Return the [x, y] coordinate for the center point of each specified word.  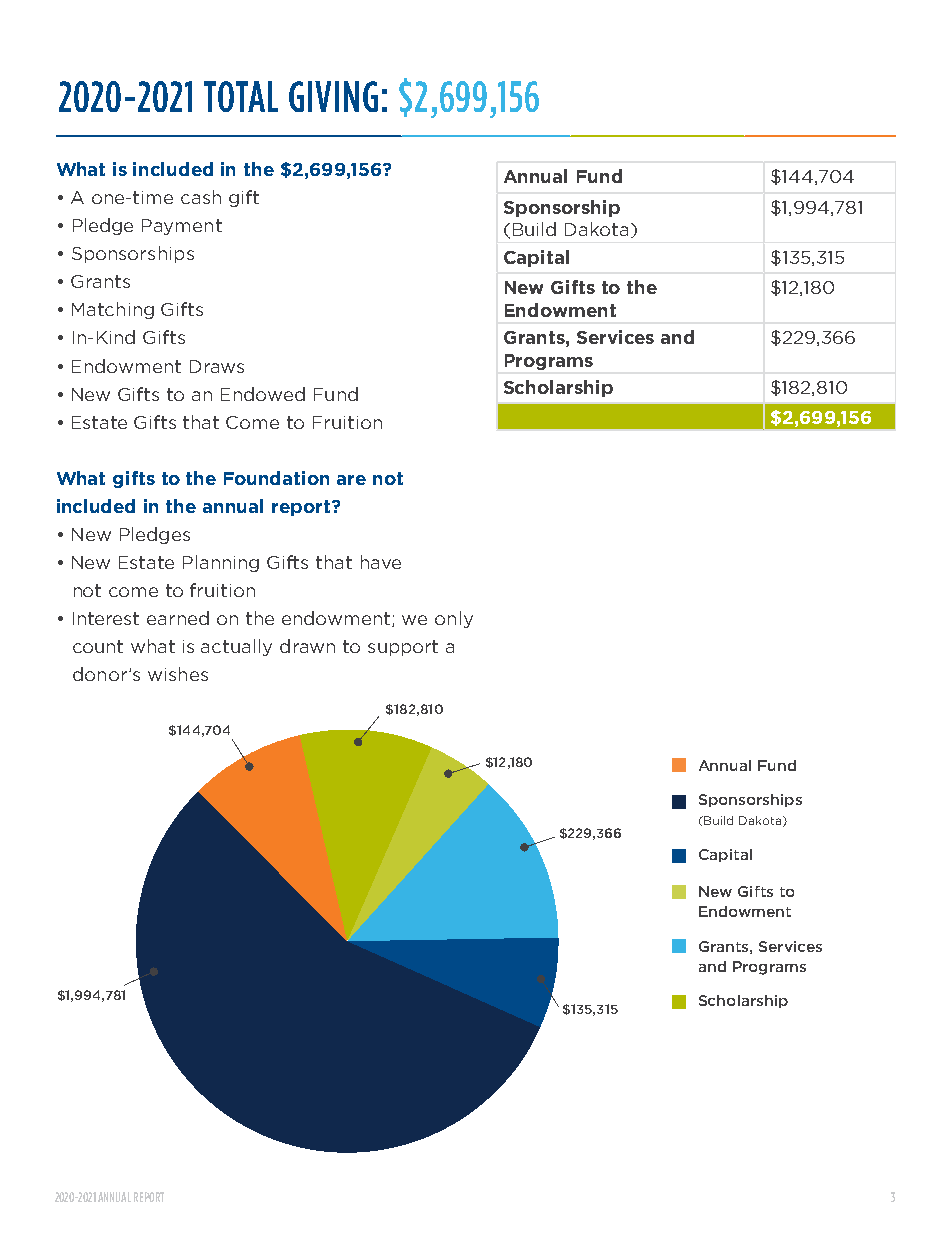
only [454, 619]
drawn [307, 646]
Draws [217, 366]
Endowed [263, 394]
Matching [113, 310]
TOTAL [241, 96]
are [351, 480]
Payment [182, 227]
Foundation [276, 478]
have [381, 562]
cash [201, 197]
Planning [221, 563]
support [403, 648]
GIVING [333, 96]
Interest [106, 618]
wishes [178, 674]
